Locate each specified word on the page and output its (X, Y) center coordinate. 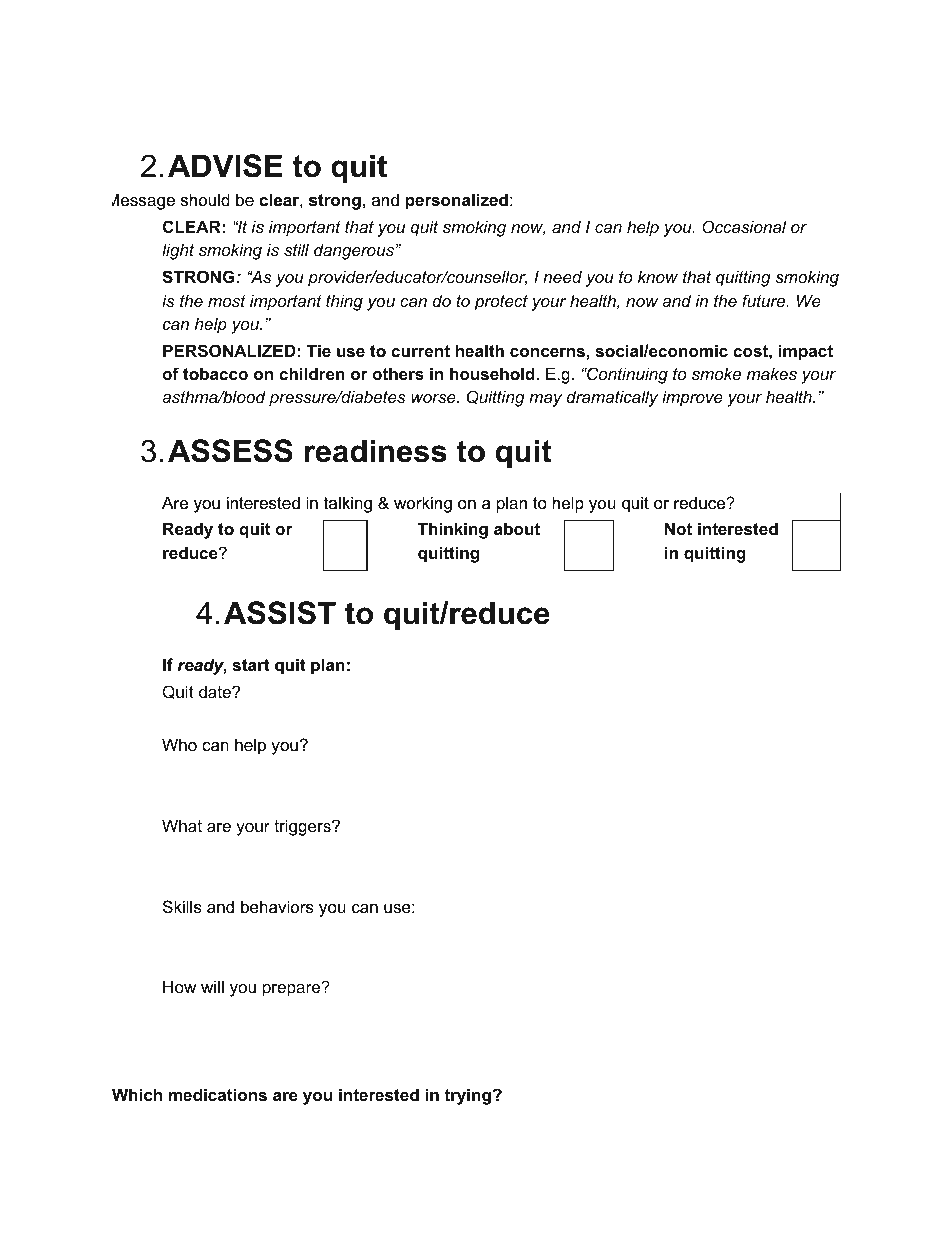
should (205, 199)
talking (348, 504)
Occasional (744, 226)
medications (218, 1094)
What (182, 825)
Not (678, 528)
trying (467, 1096)
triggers (303, 827)
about (517, 528)
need (562, 276)
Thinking (453, 530)
